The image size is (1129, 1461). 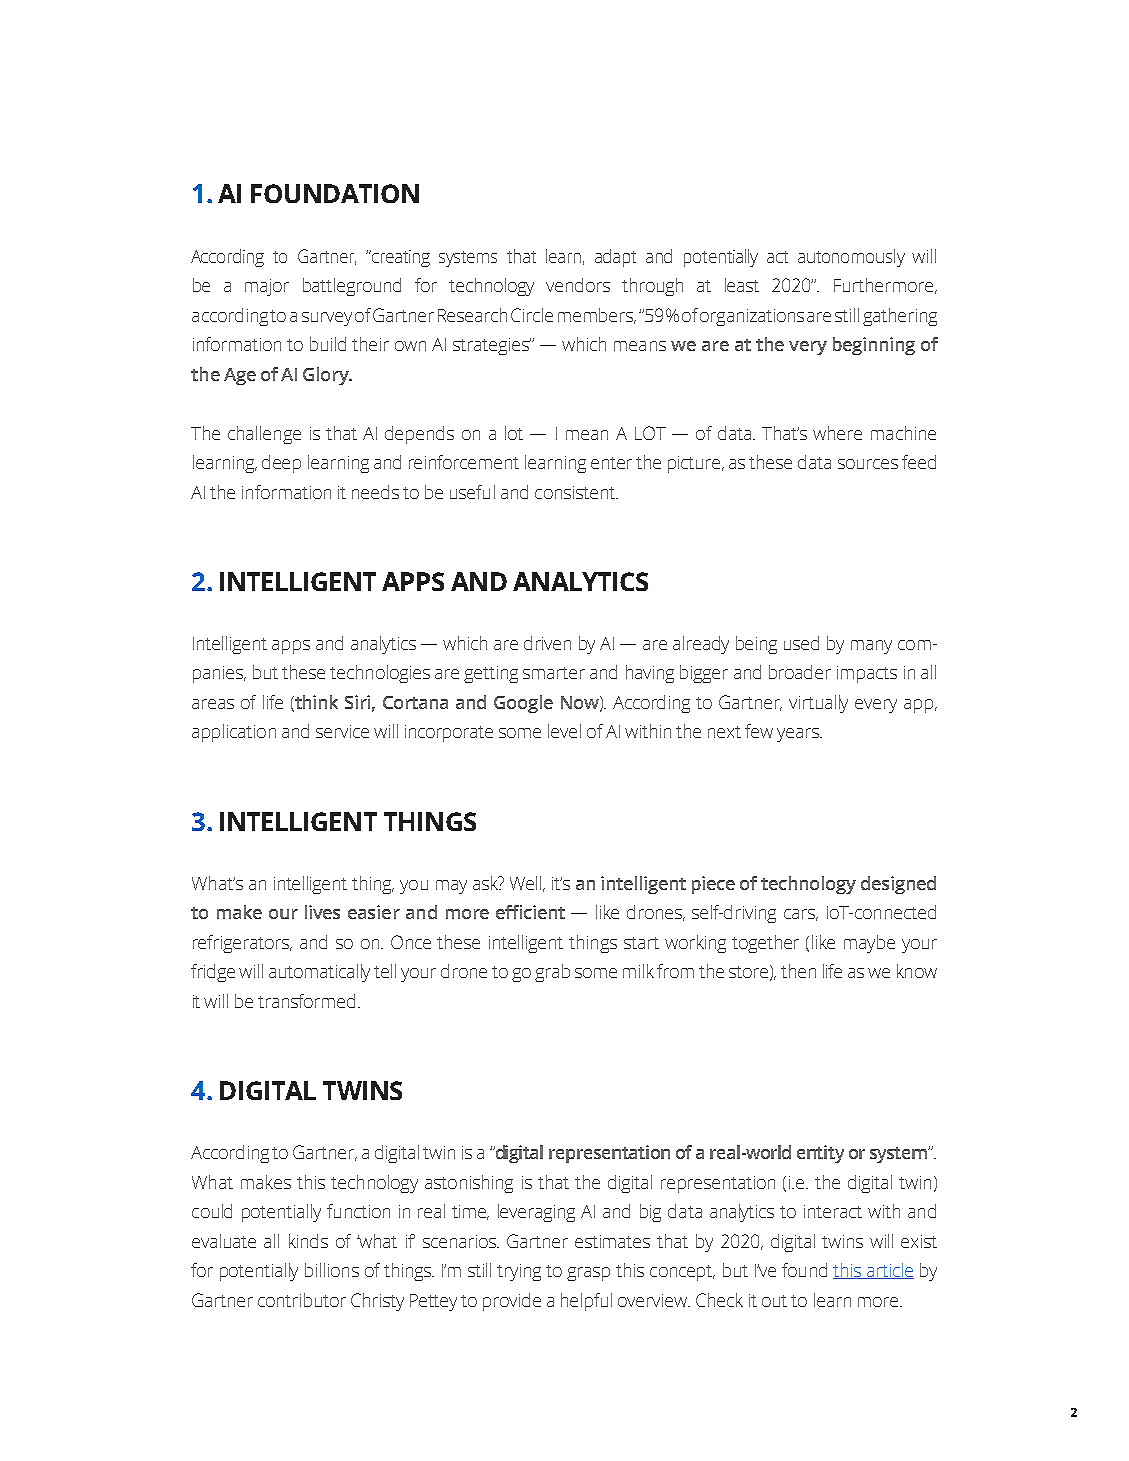 What do you see at coordinates (332, 1270) in the image?
I see `billions` at bounding box center [332, 1270].
